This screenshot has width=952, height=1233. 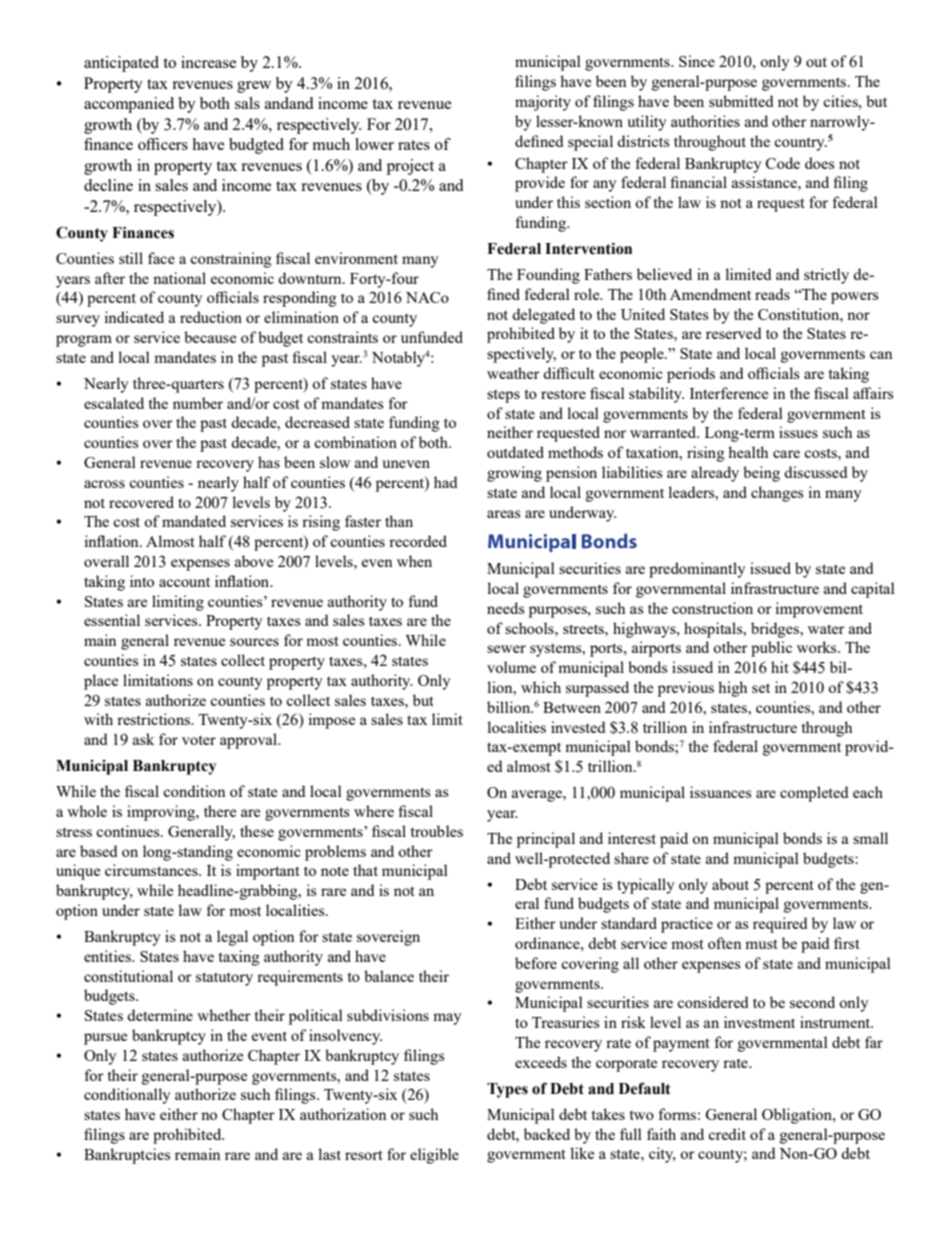 What do you see at coordinates (129, 105) in the screenshot?
I see `accompanied` at bounding box center [129, 105].
